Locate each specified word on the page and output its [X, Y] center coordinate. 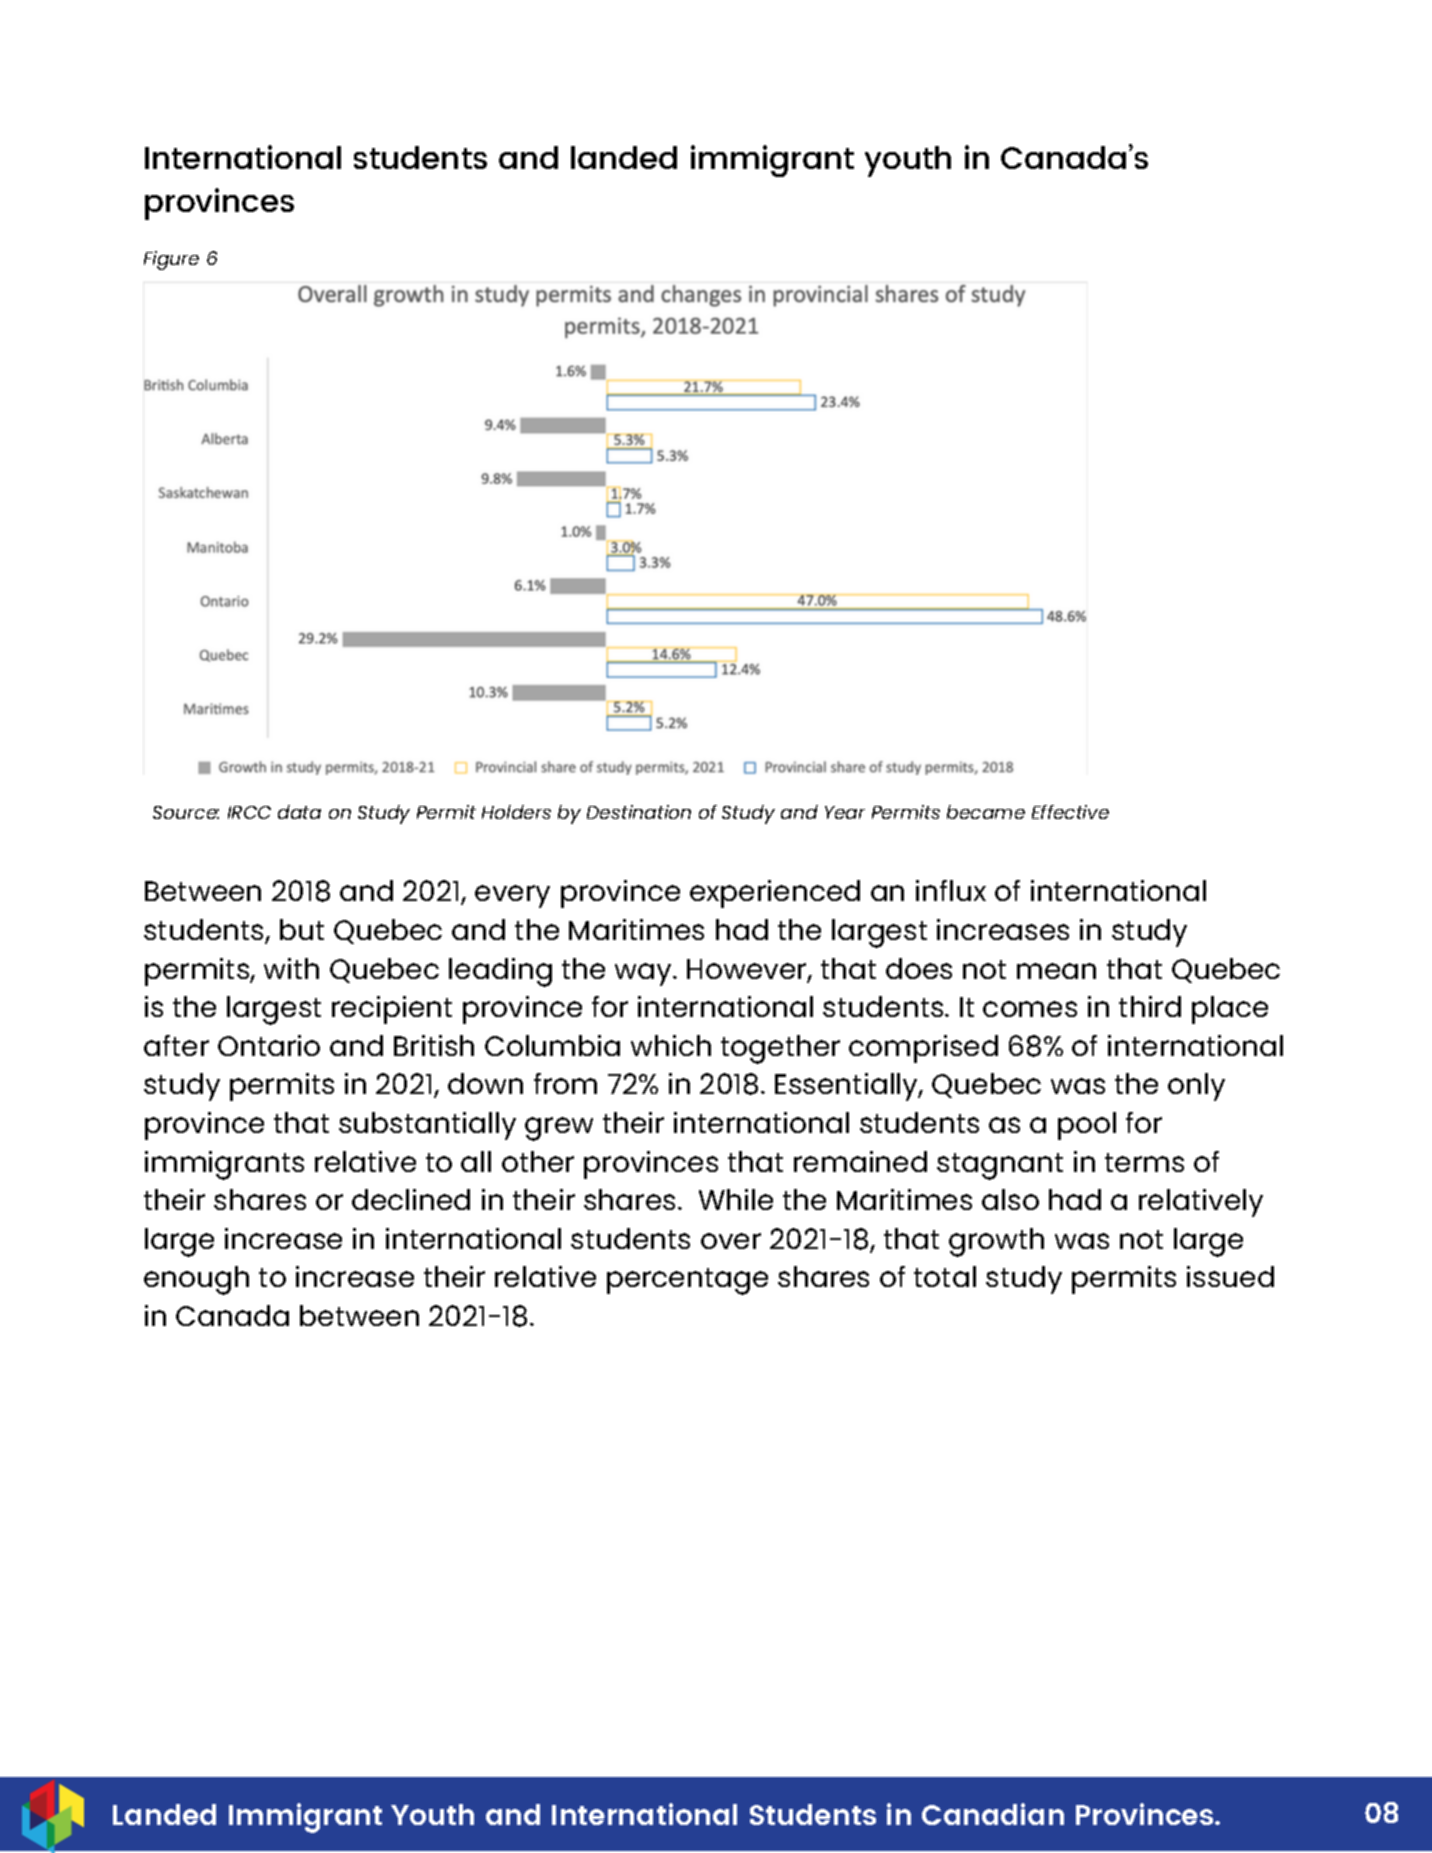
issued [1230, 1276]
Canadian [993, 1814]
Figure [171, 260]
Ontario [269, 1045]
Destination [639, 812]
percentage [687, 1281]
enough [196, 1280]
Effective [1070, 812]
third [1150, 1006]
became [986, 812]
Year [845, 812]
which [671, 1045]
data [299, 812]
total [945, 1276]
